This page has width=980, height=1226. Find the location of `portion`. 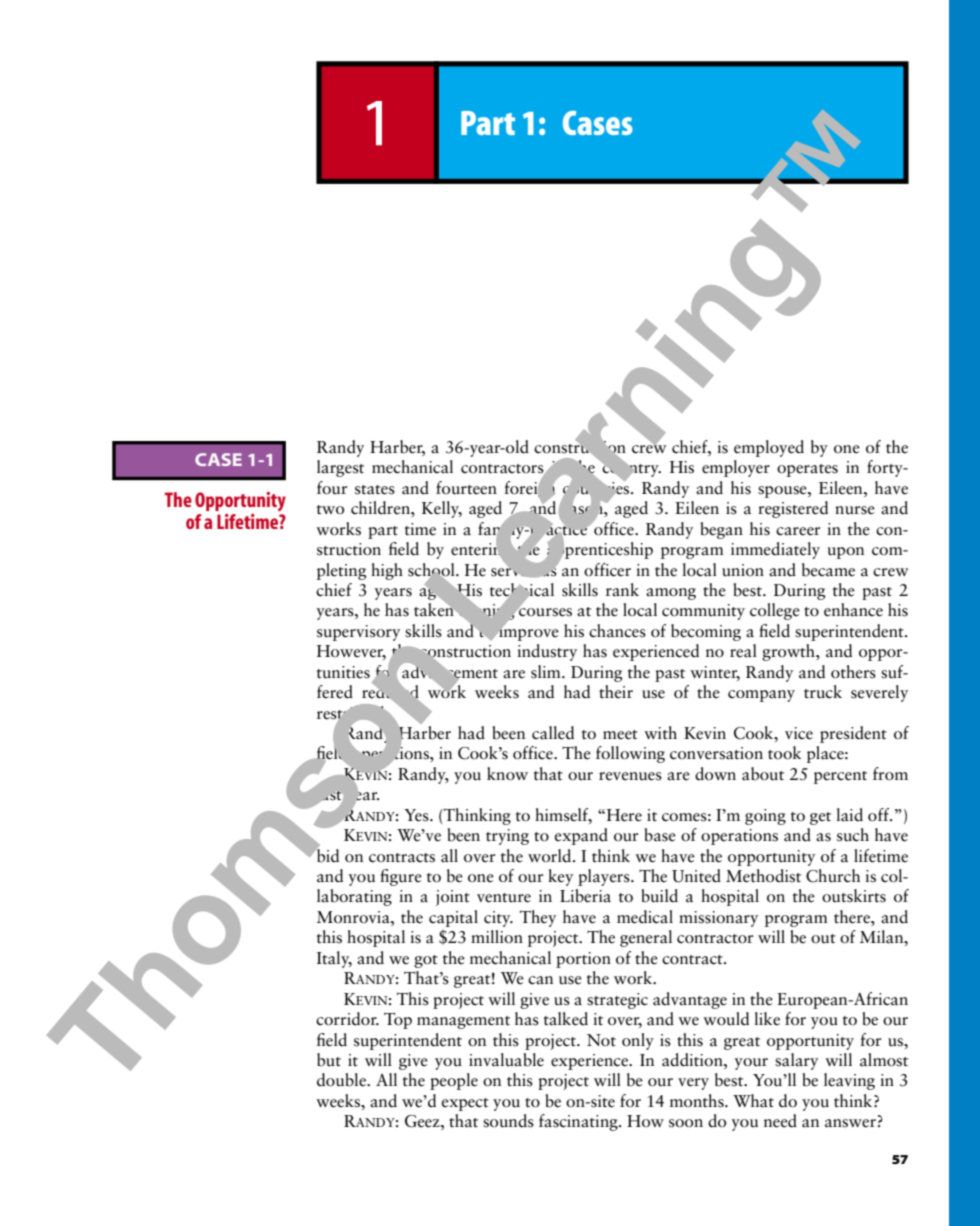

portion is located at coordinates (583, 960).
